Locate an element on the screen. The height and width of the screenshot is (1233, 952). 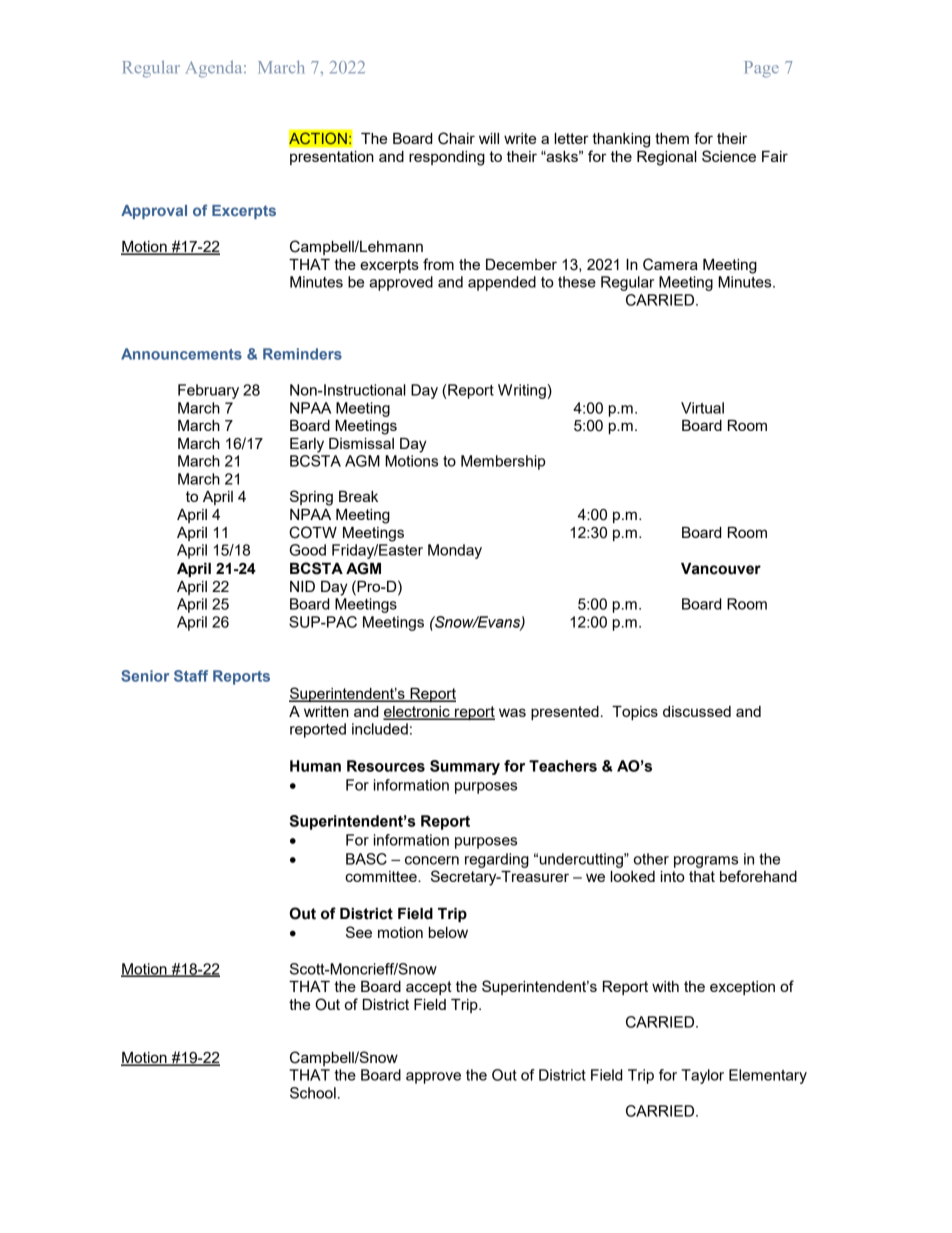
discussed is located at coordinates (697, 711).
